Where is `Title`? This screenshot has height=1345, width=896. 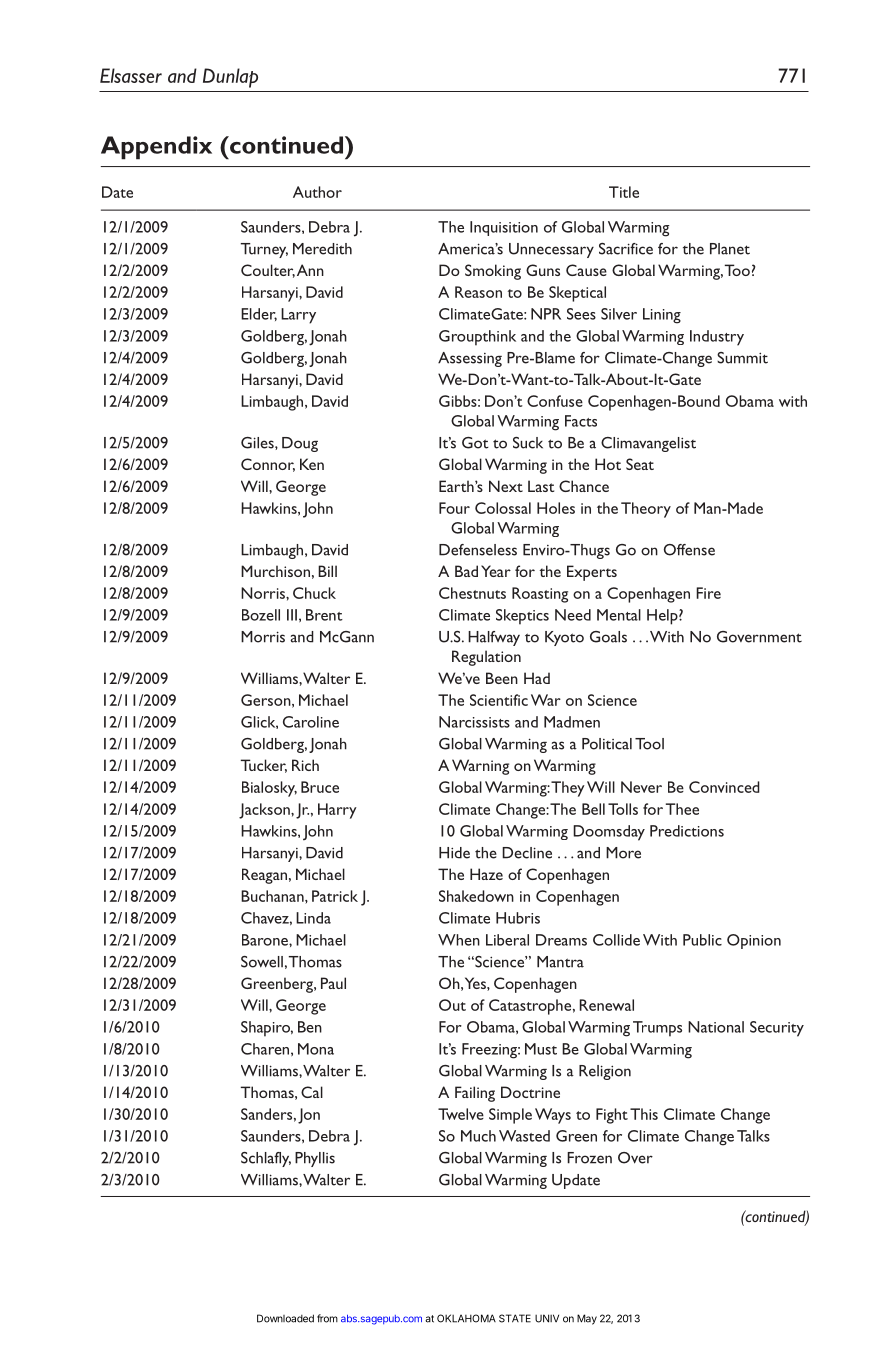
Title is located at coordinates (624, 192).
